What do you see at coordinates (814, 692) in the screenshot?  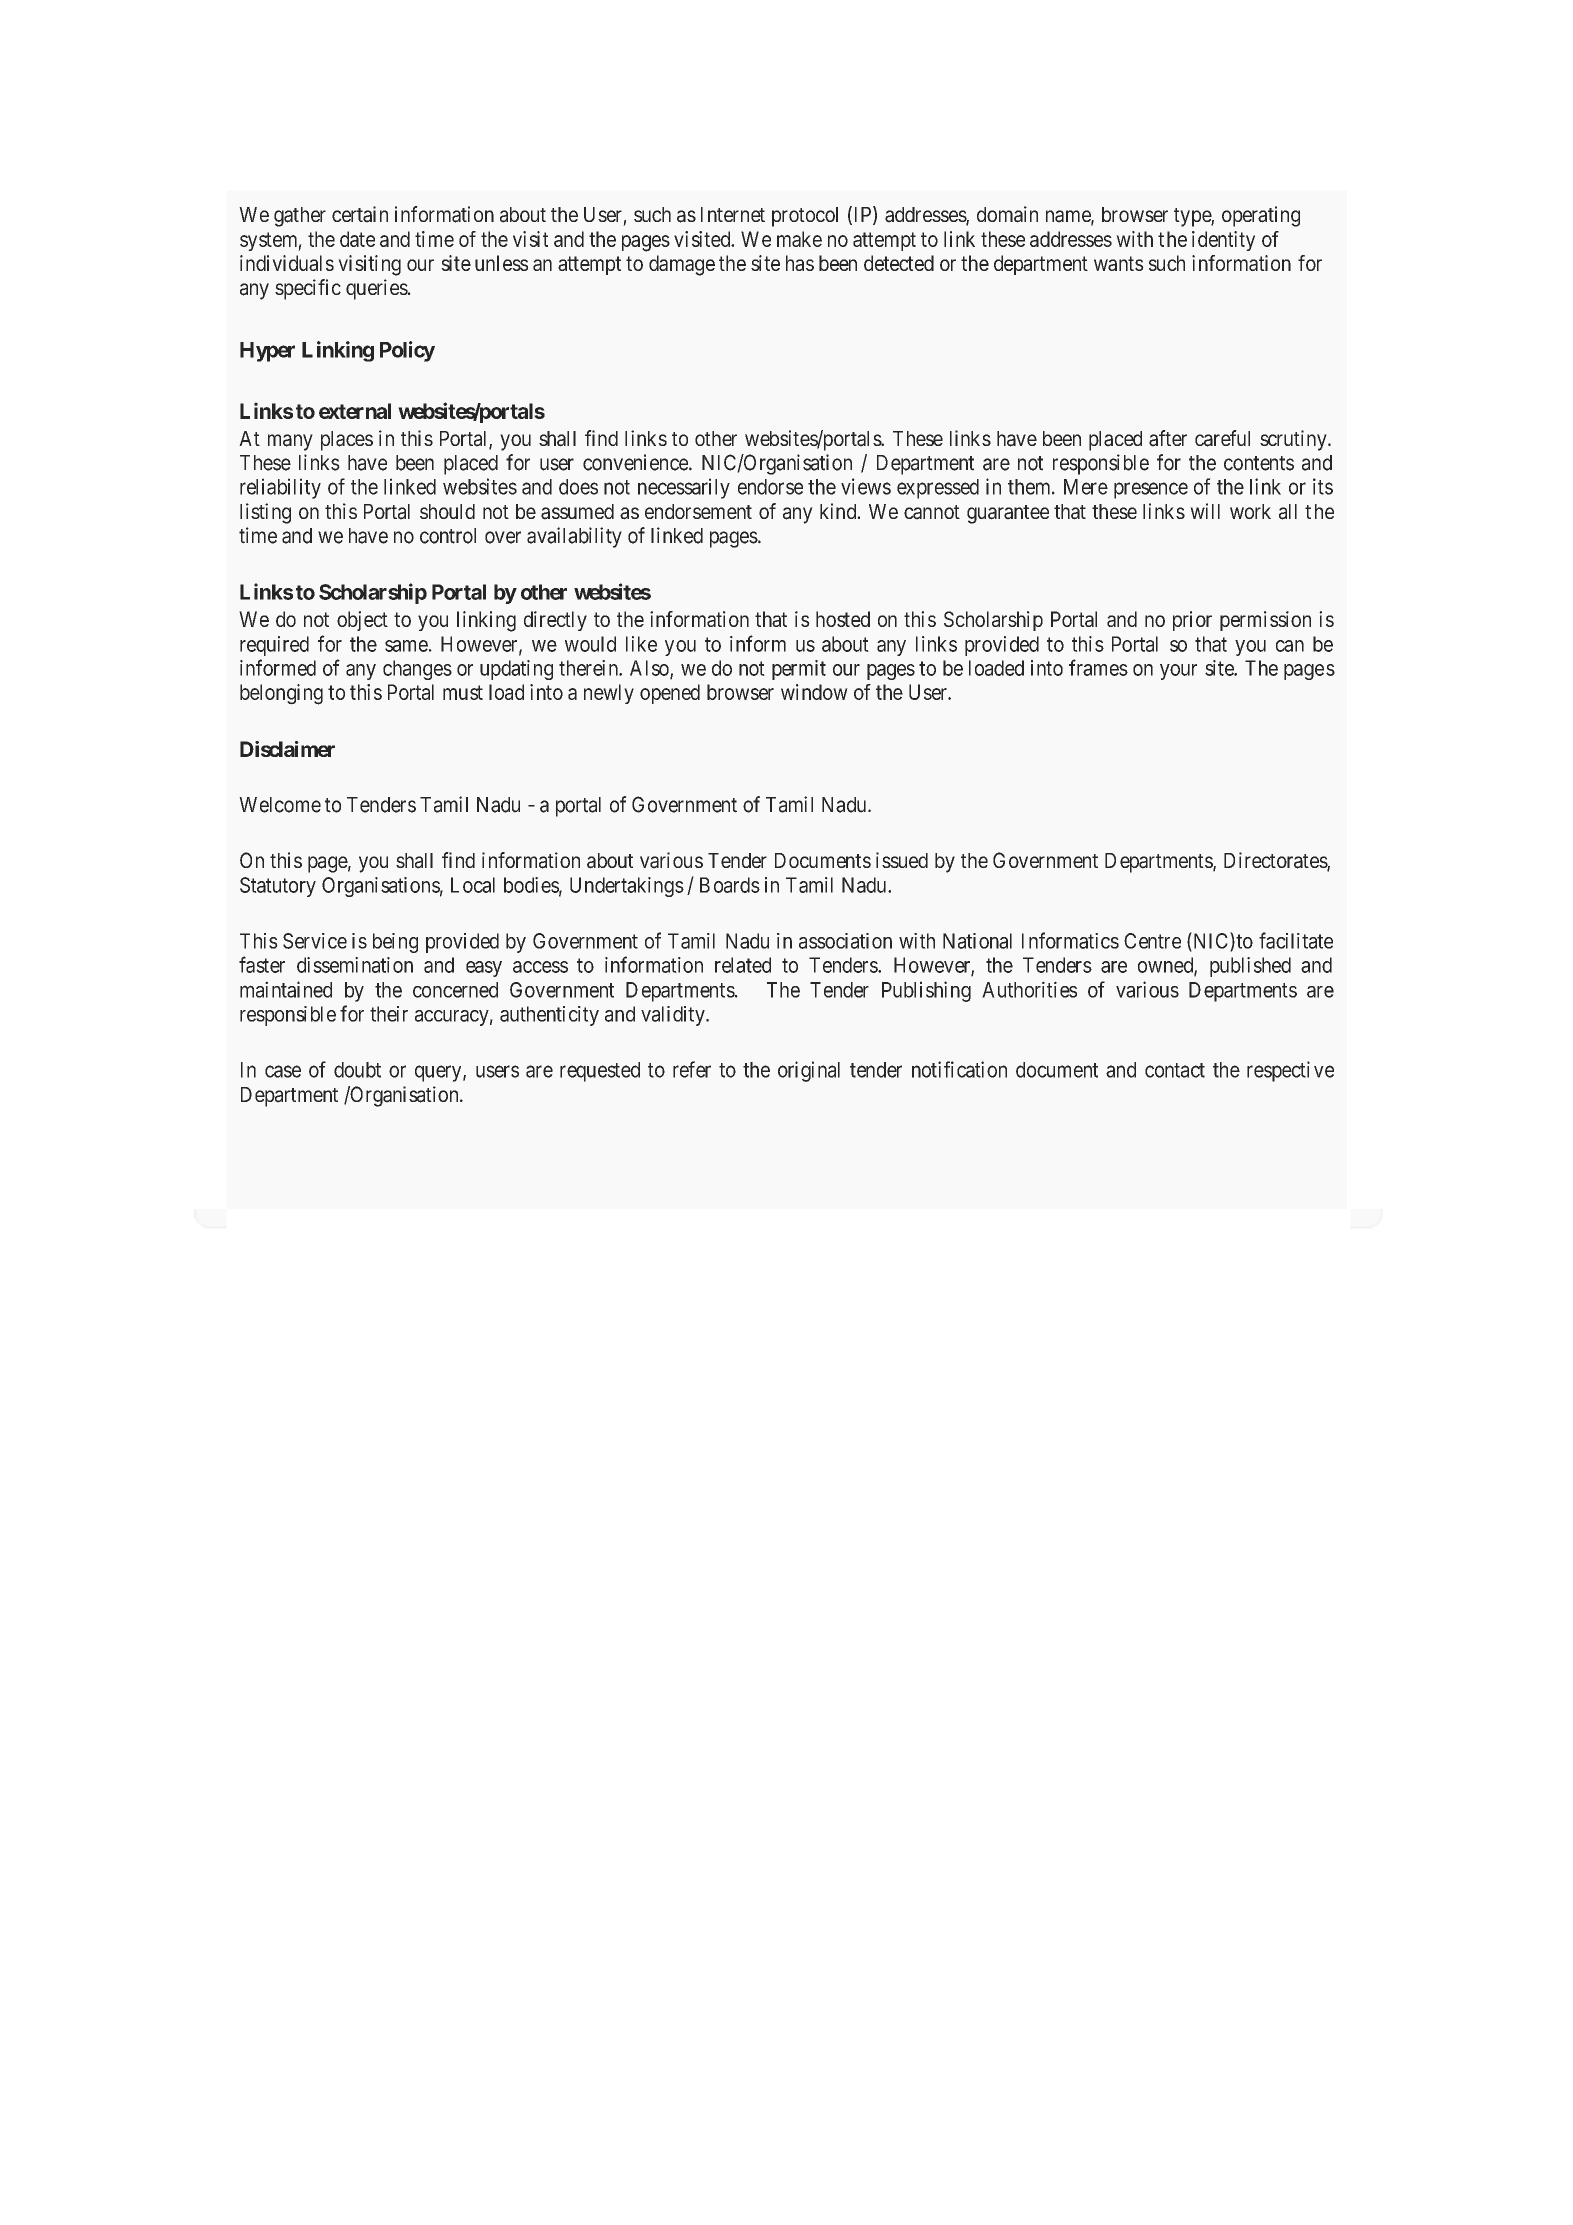 I see `window` at bounding box center [814, 692].
